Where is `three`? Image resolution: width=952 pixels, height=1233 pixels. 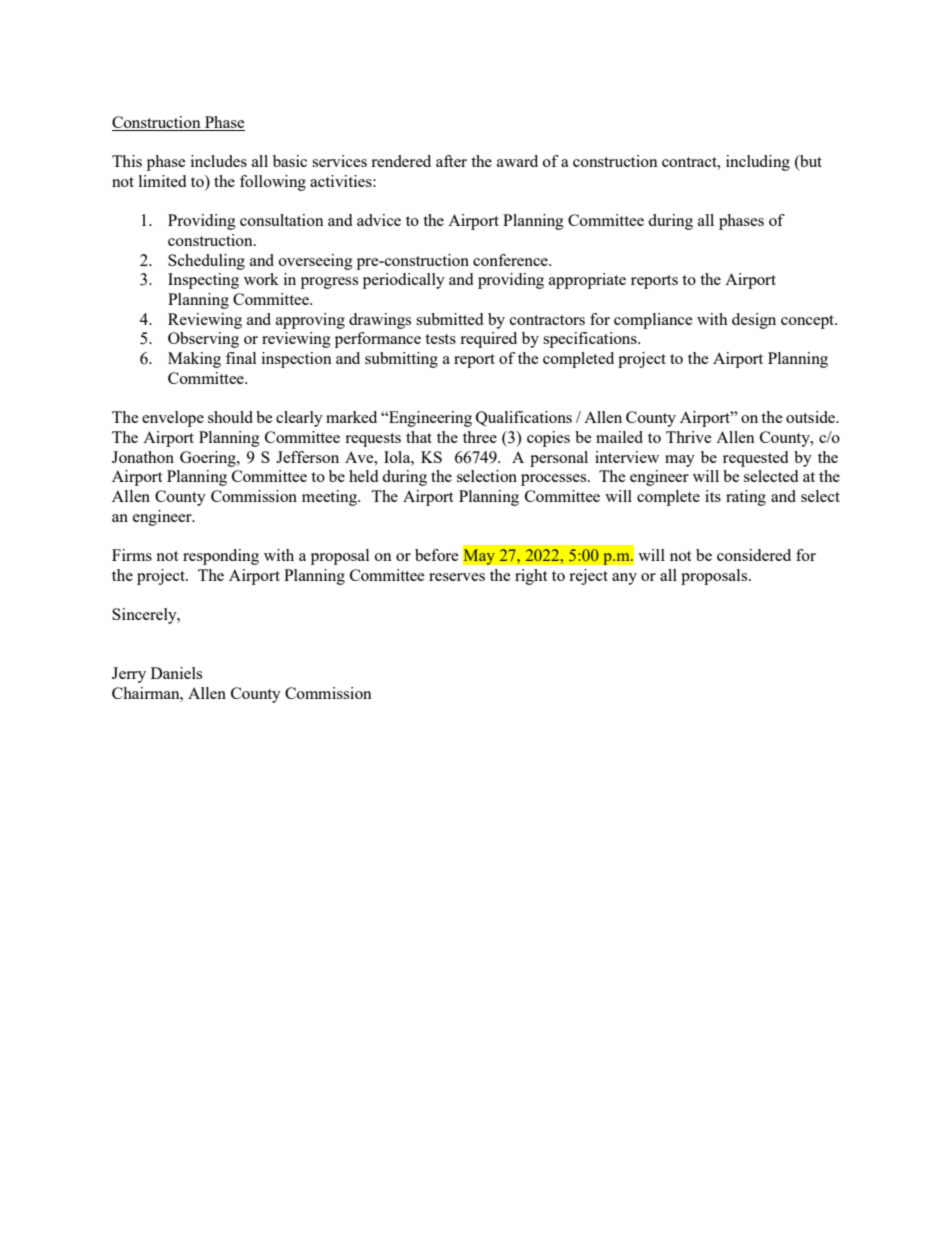 three is located at coordinates (480, 437).
